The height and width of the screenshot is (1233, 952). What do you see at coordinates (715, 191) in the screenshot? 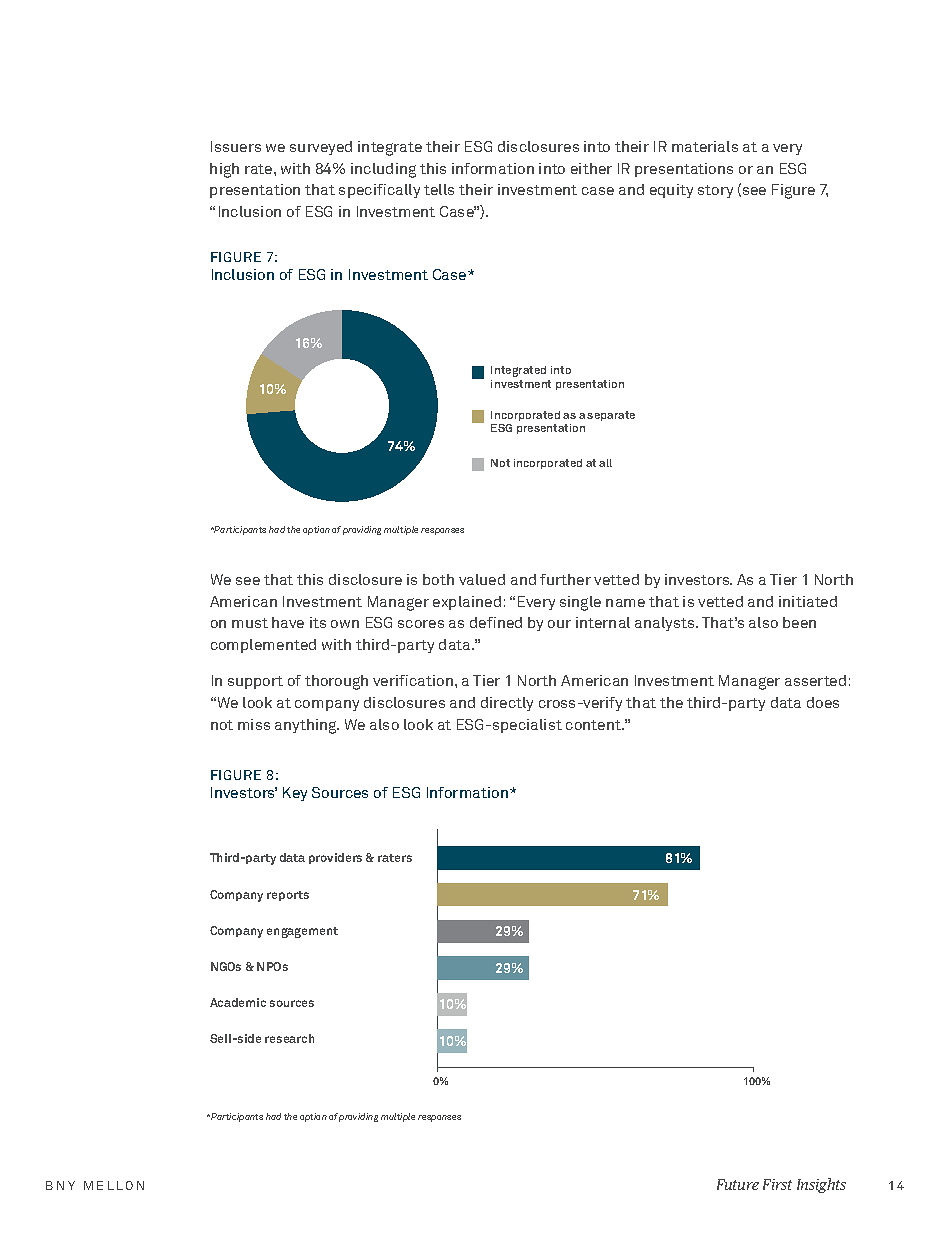
I see `story` at bounding box center [715, 191].
